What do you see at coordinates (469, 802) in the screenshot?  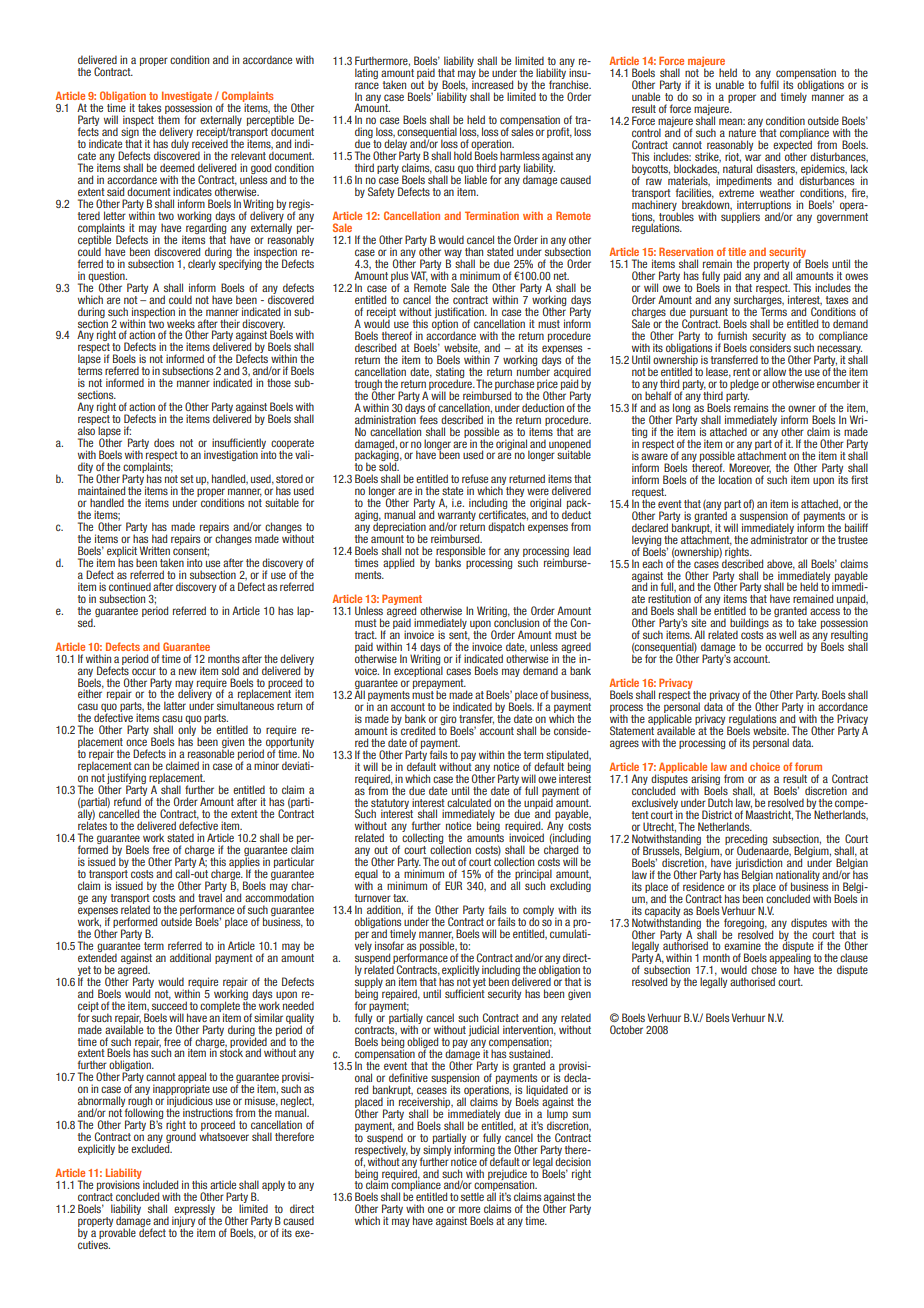 I see `calculated` at bounding box center [469, 802].
